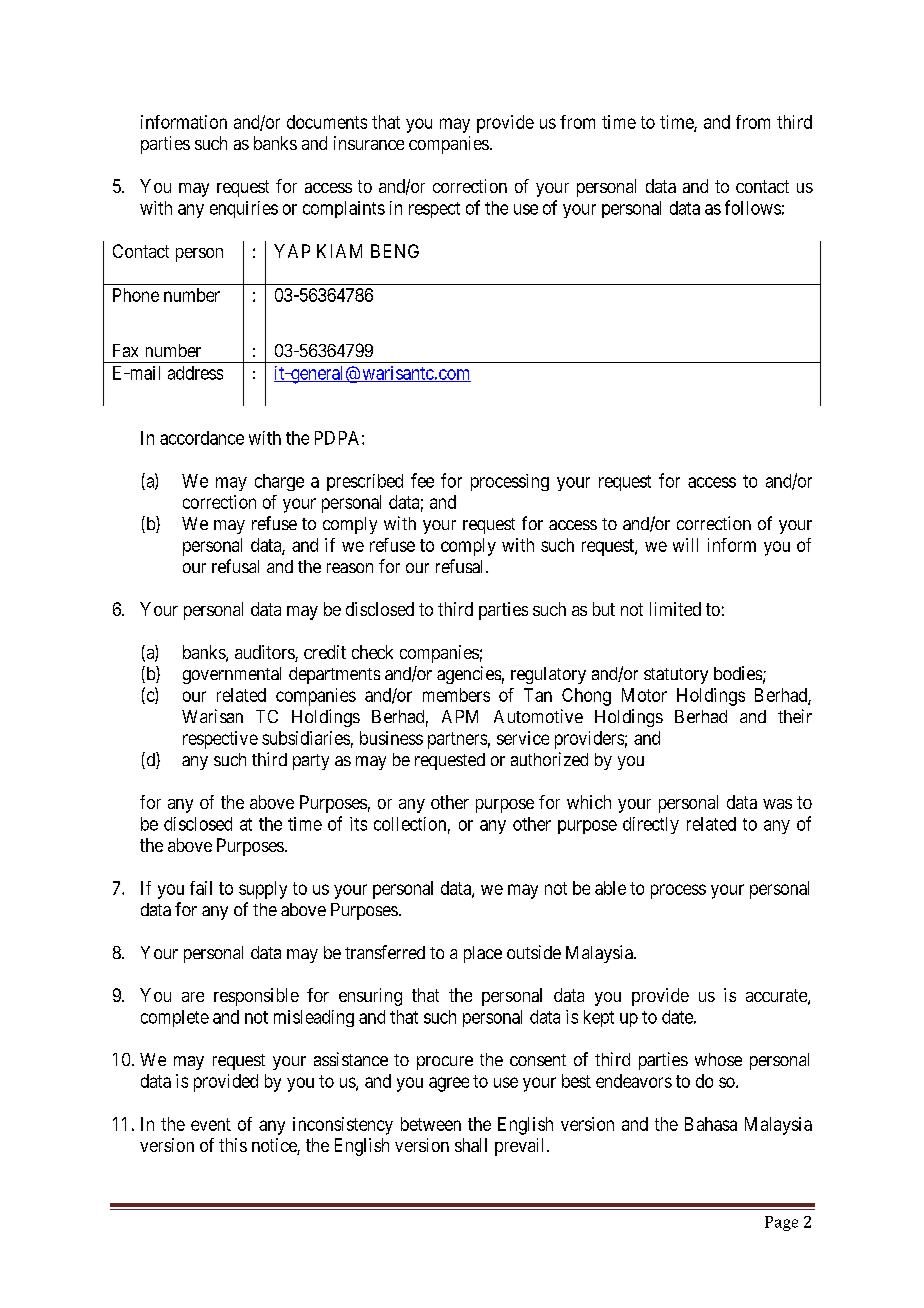  What do you see at coordinates (201, 888) in the image?
I see `fail` at bounding box center [201, 888].
